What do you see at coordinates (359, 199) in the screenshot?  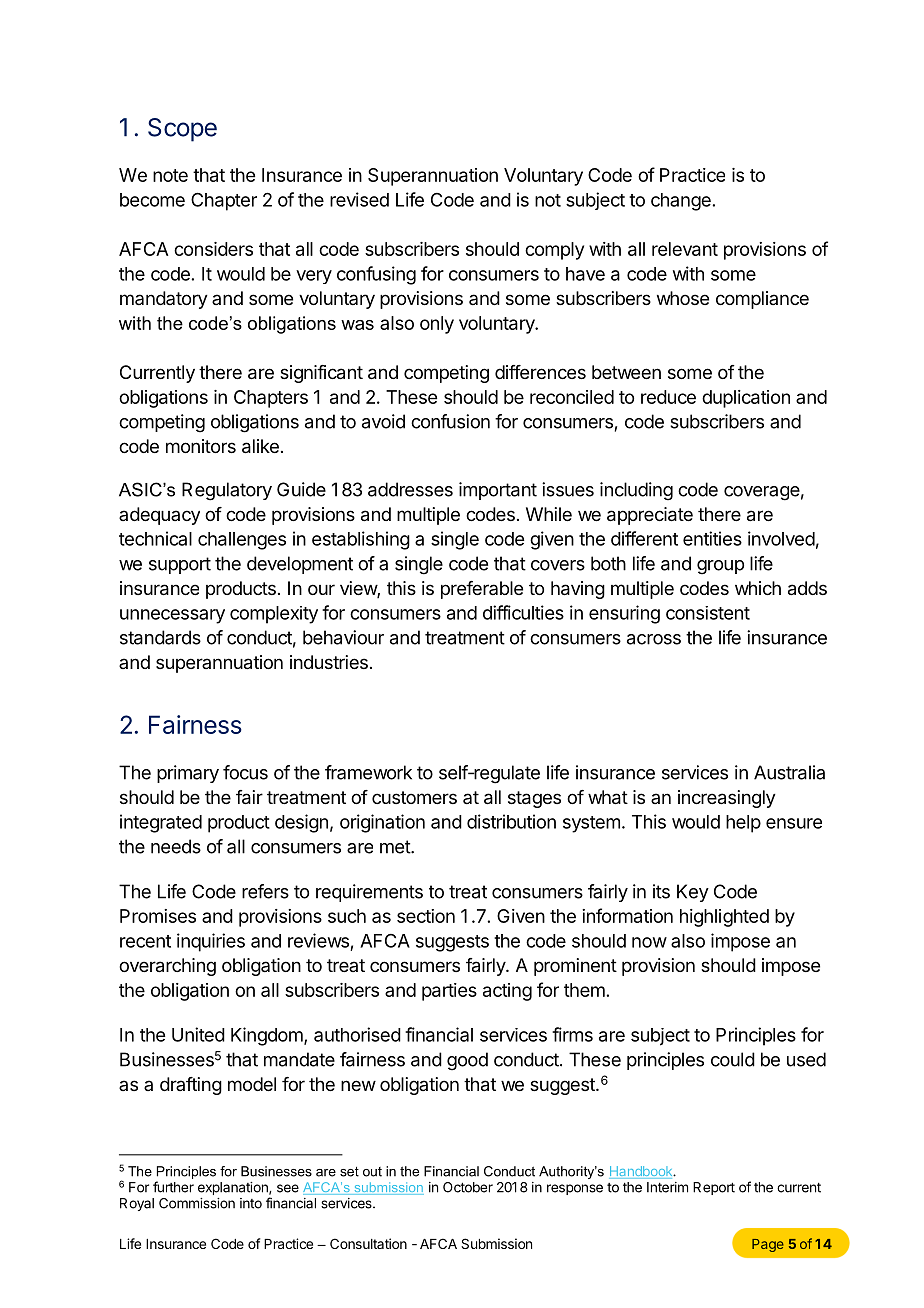 I see `revised` at bounding box center [359, 199].
